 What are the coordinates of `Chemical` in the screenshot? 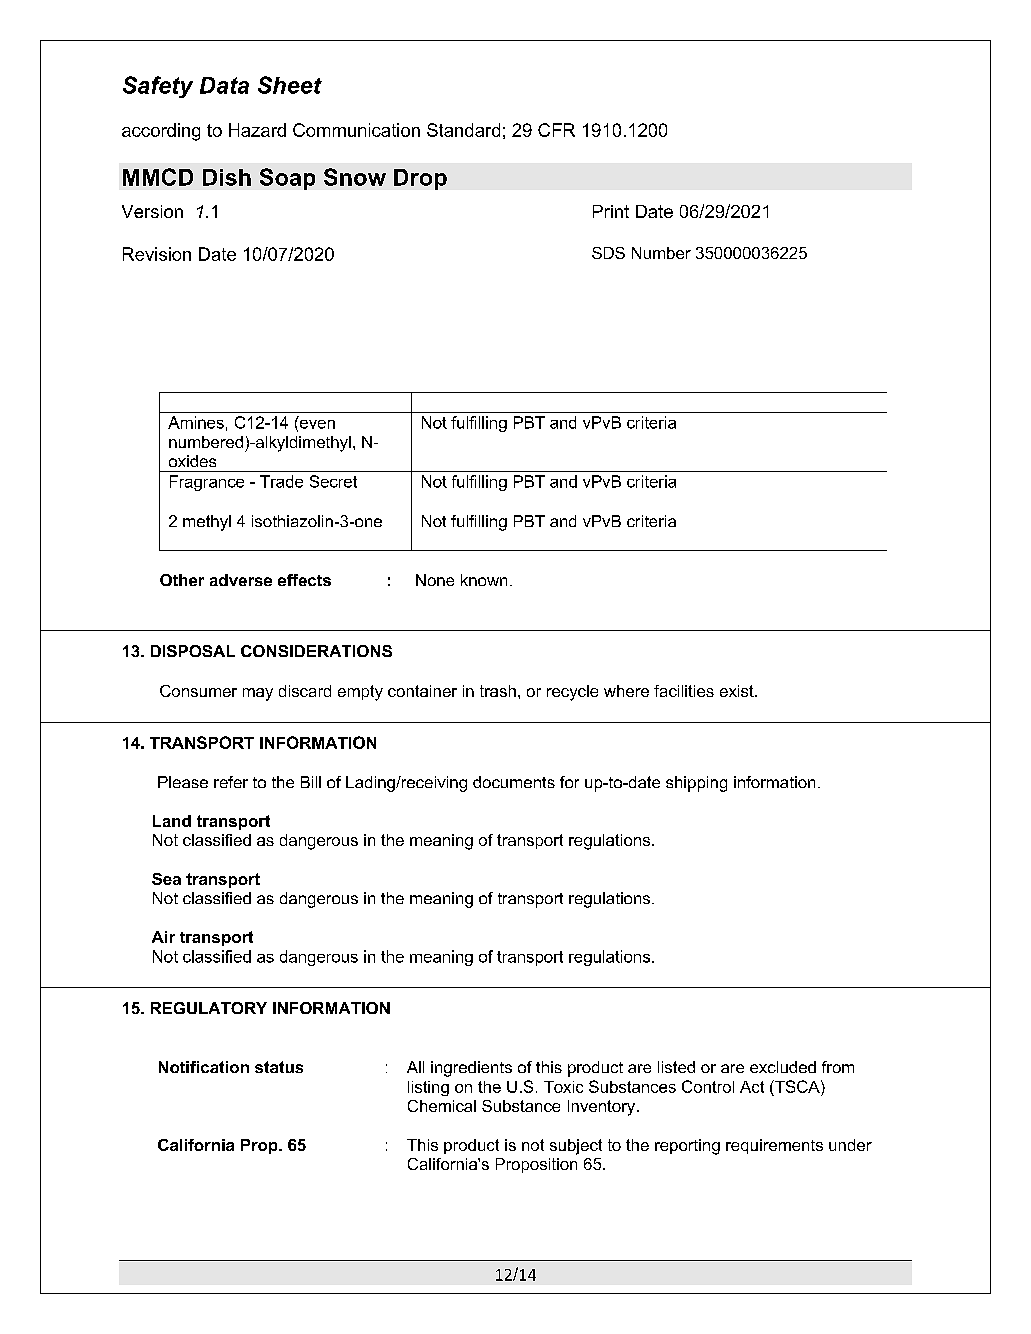 It's located at (442, 1106).
